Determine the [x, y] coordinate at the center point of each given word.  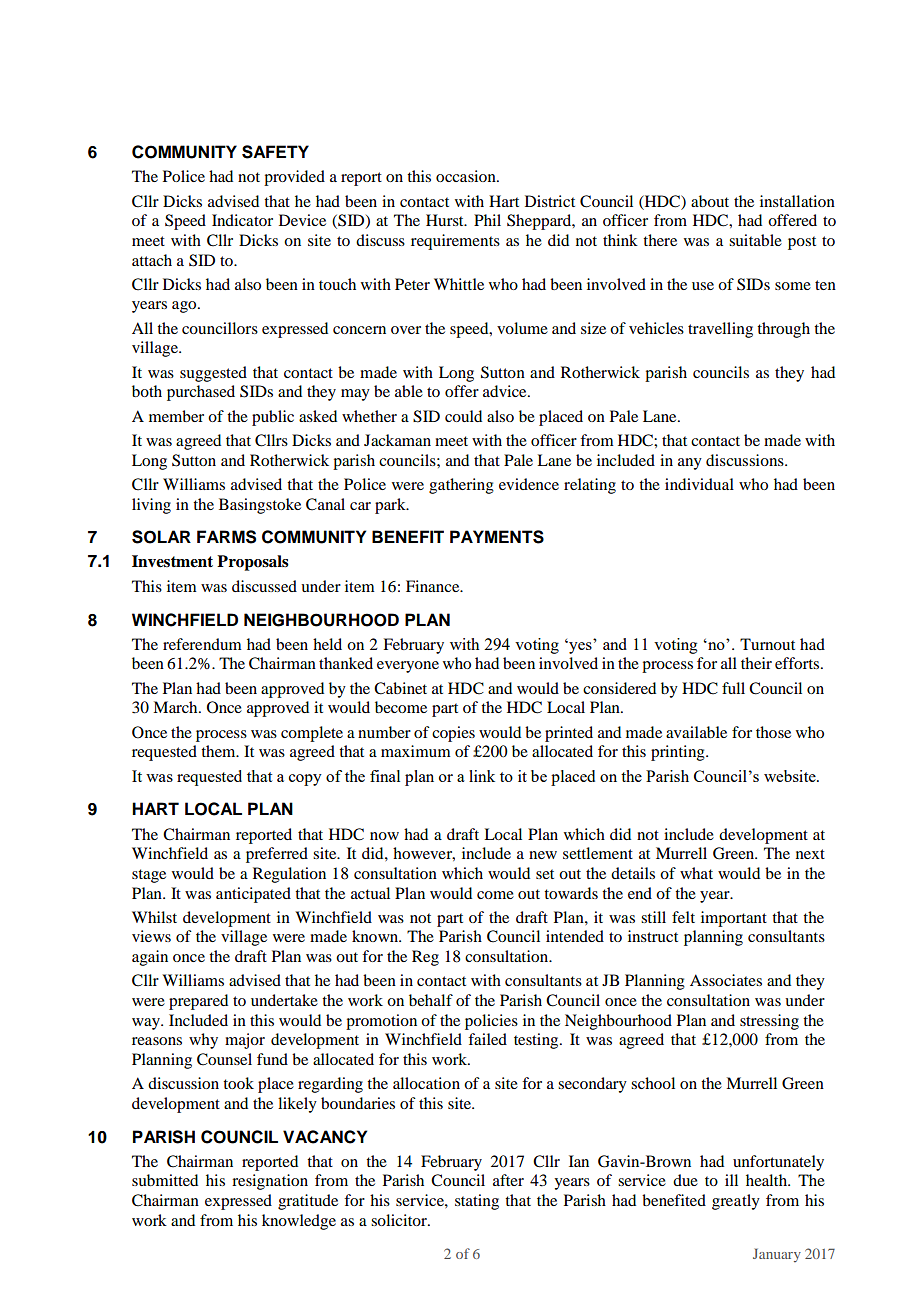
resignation [270, 1182]
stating [477, 1202]
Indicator [242, 220]
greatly [736, 1202]
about [710, 201]
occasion [467, 176]
